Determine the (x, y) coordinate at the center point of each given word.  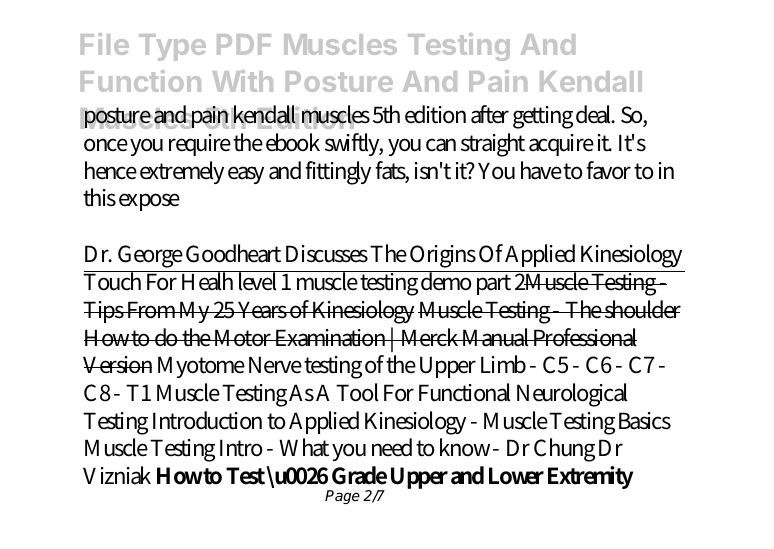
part (494, 284)
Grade (359, 475)
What (304, 447)
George (150, 256)
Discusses (327, 254)
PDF (244, 44)
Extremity (590, 477)
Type (172, 47)
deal (595, 114)
